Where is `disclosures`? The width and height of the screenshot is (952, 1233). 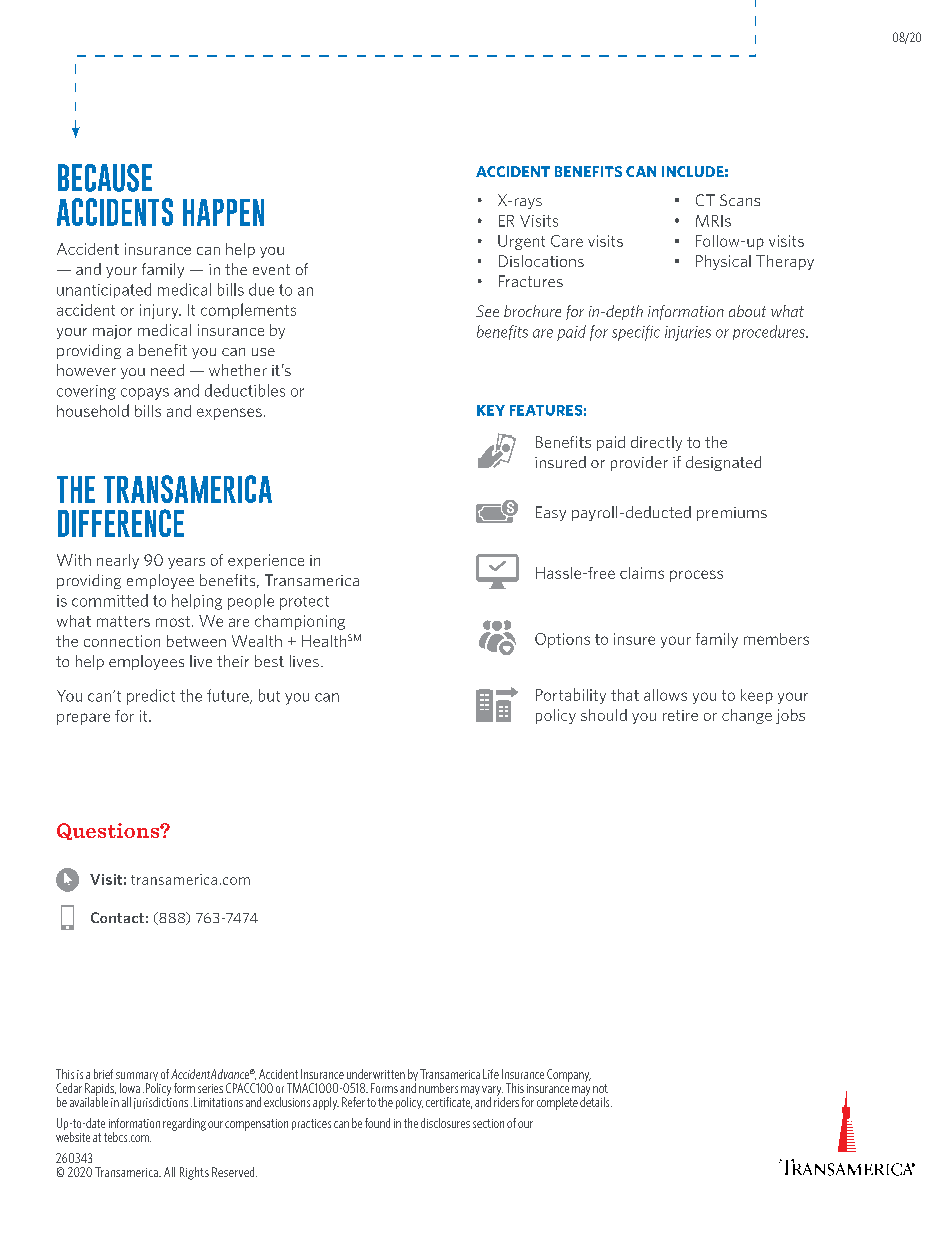
disclosures is located at coordinates (445, 1123).
